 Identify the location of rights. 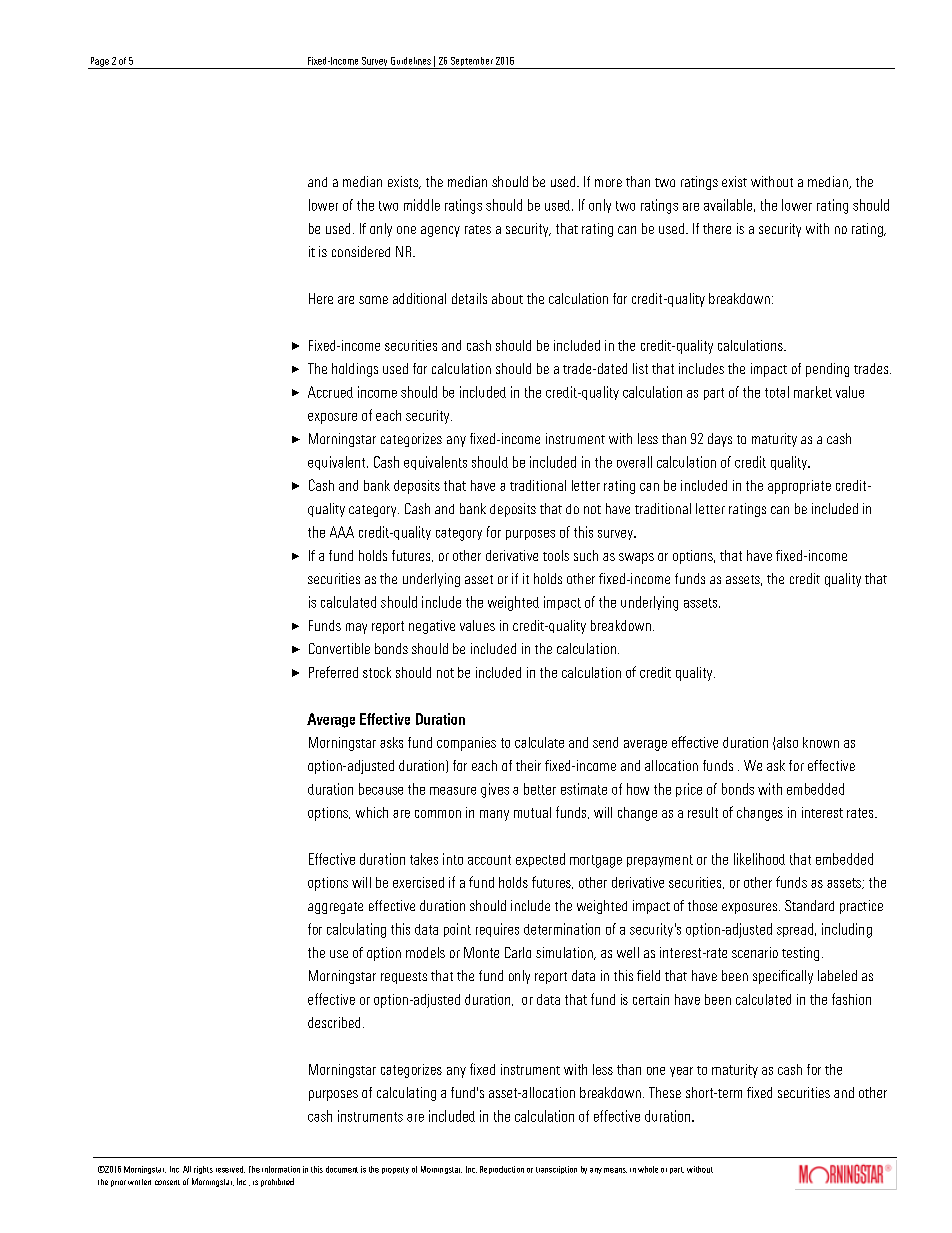
(203, 1170).
